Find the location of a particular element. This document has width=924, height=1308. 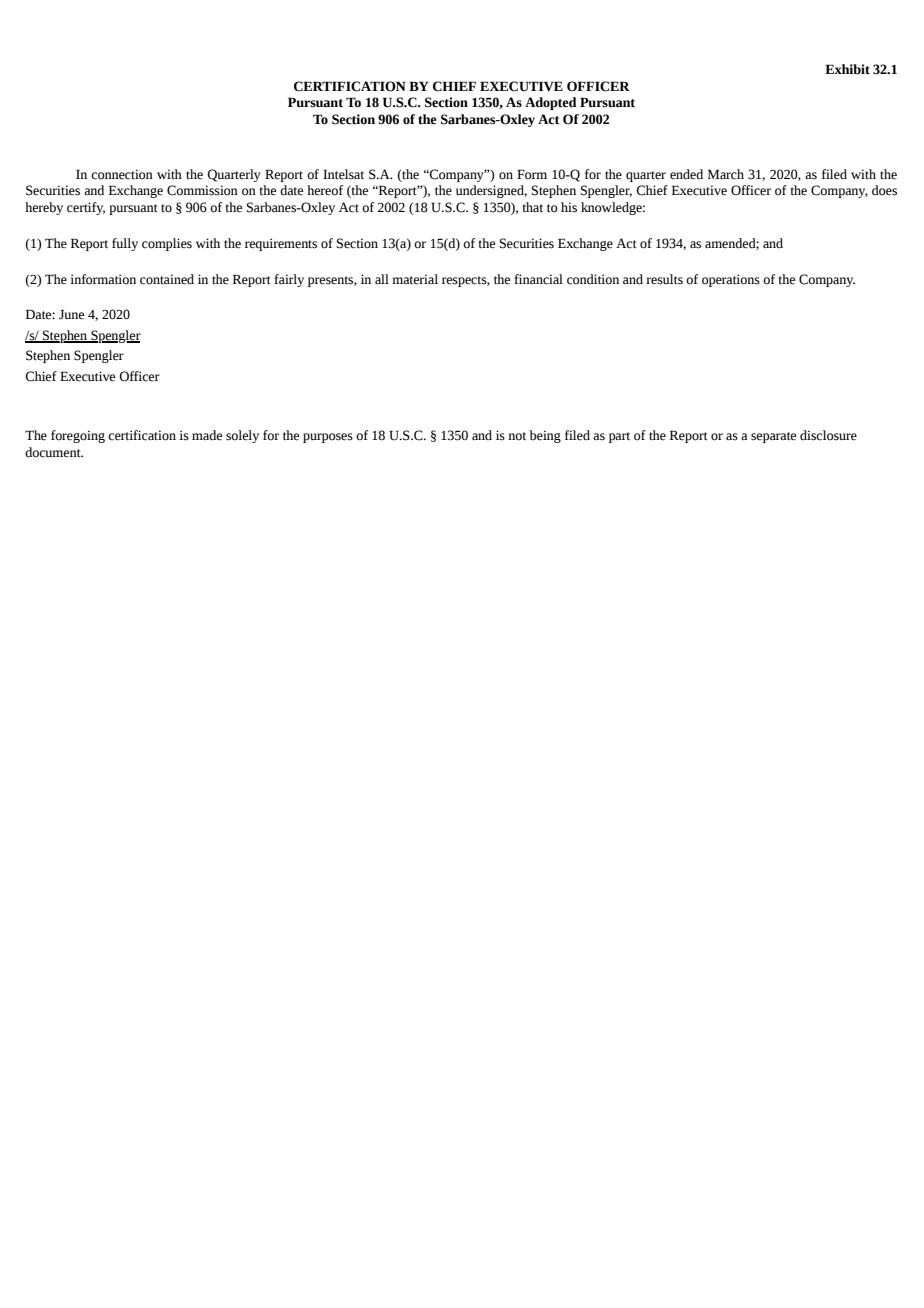

not is located at coordinates (517, 436).
